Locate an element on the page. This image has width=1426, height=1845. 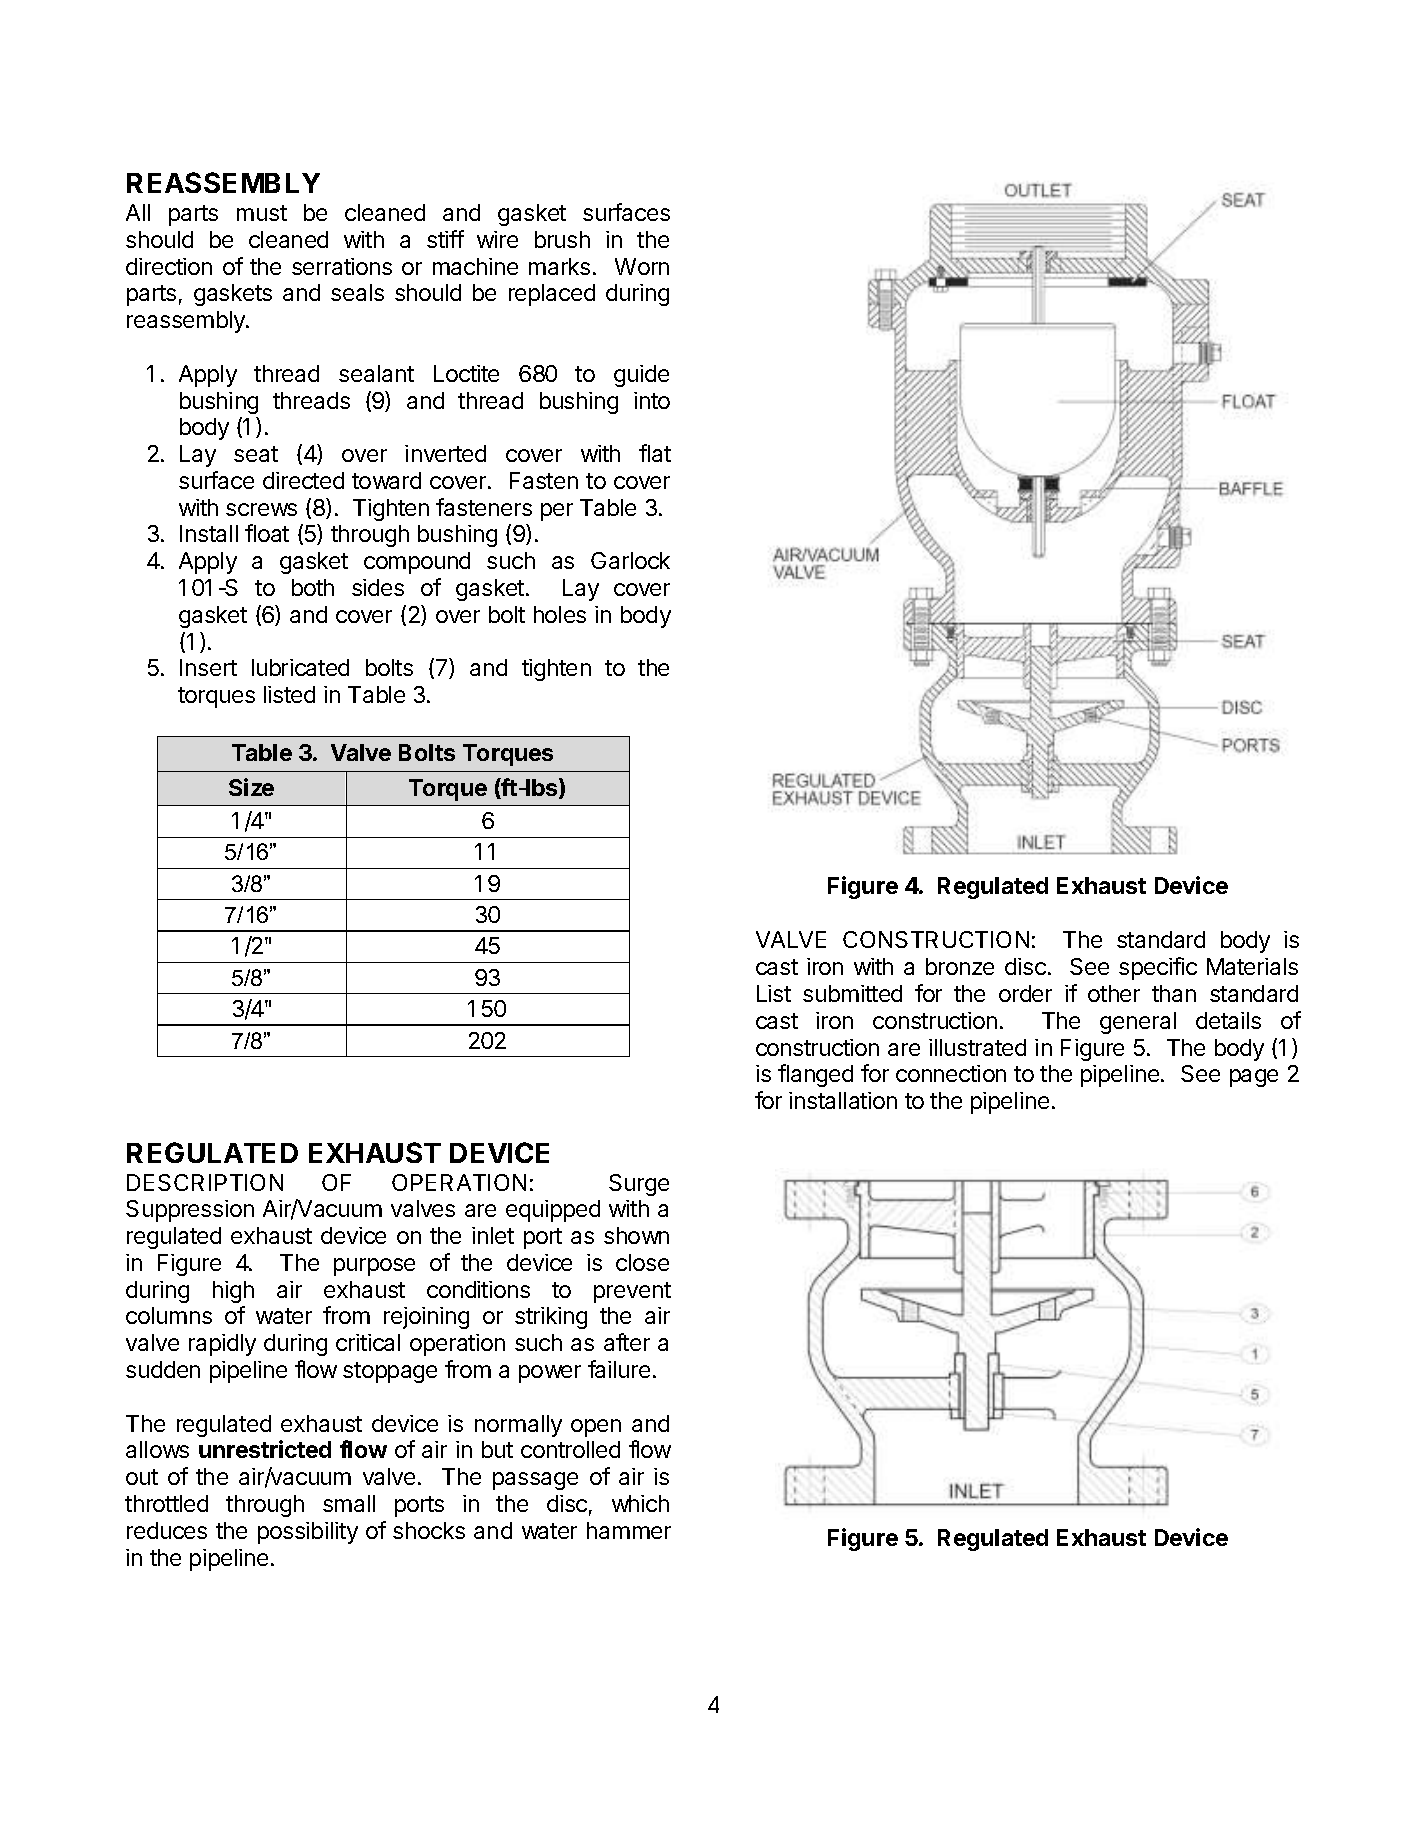
lubricated is located at coordinates (300, 667).
